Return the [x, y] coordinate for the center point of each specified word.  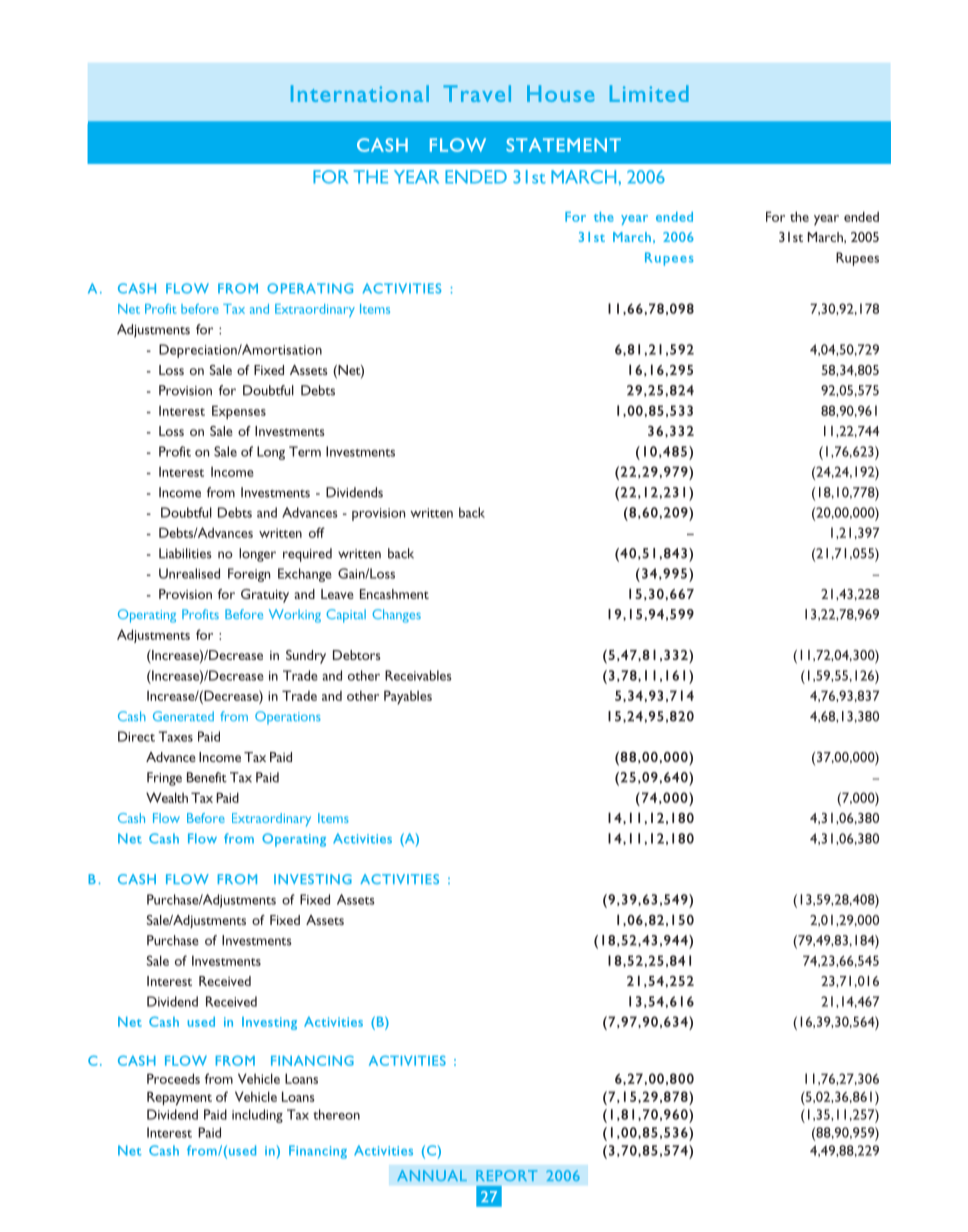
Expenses [239, 412]
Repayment [179, 1098]
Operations [288, 718]
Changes [396, 616]
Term [305, 451]
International [360, 93]
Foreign [249, 575]
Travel [477, 93]
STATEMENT [563, 145]
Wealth [167, 797]
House [560, 93]
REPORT [506, 1175]
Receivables [418, 675]
